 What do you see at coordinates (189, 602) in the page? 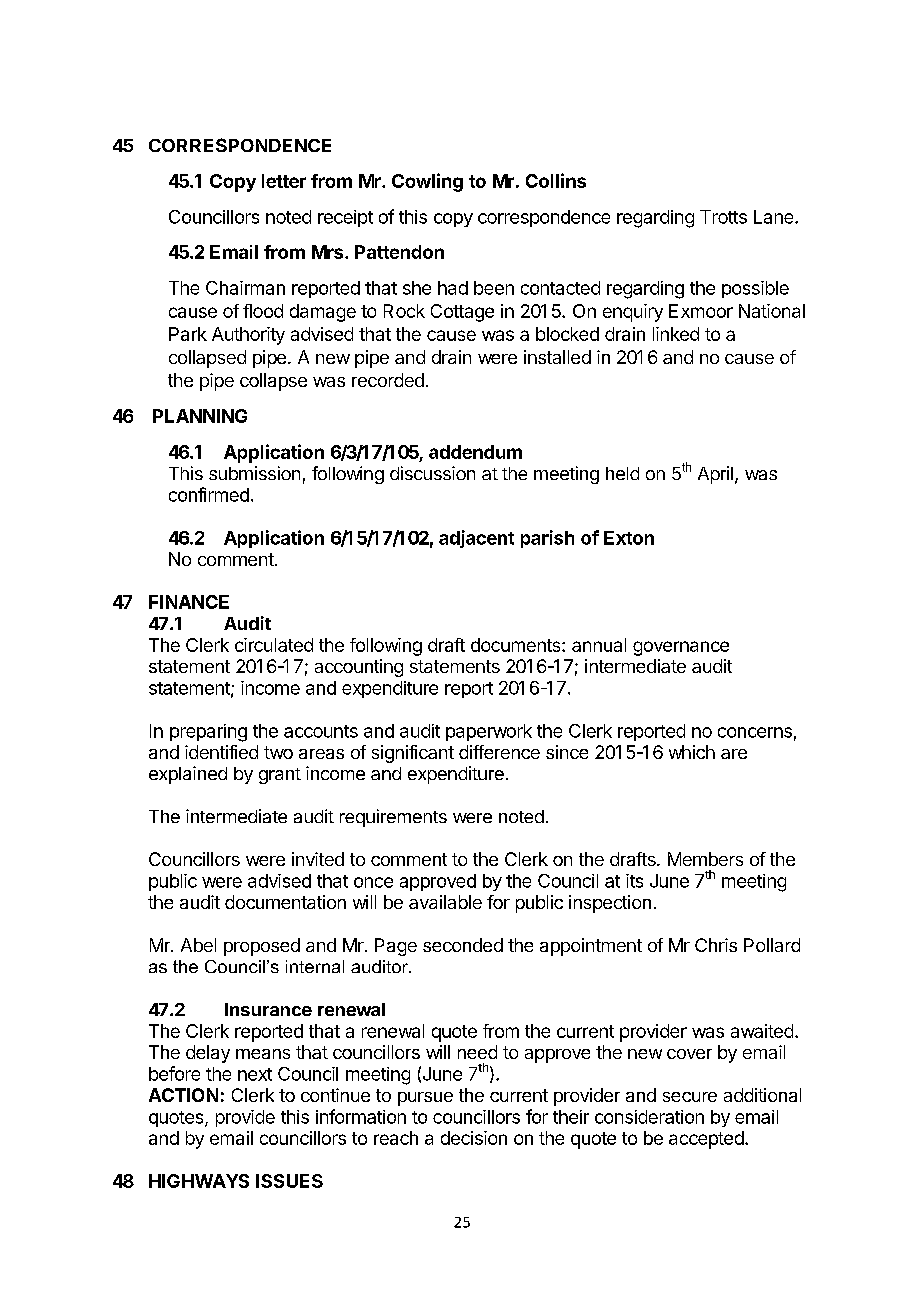
I see `FINANCE` at bounding box center [189, 602].
